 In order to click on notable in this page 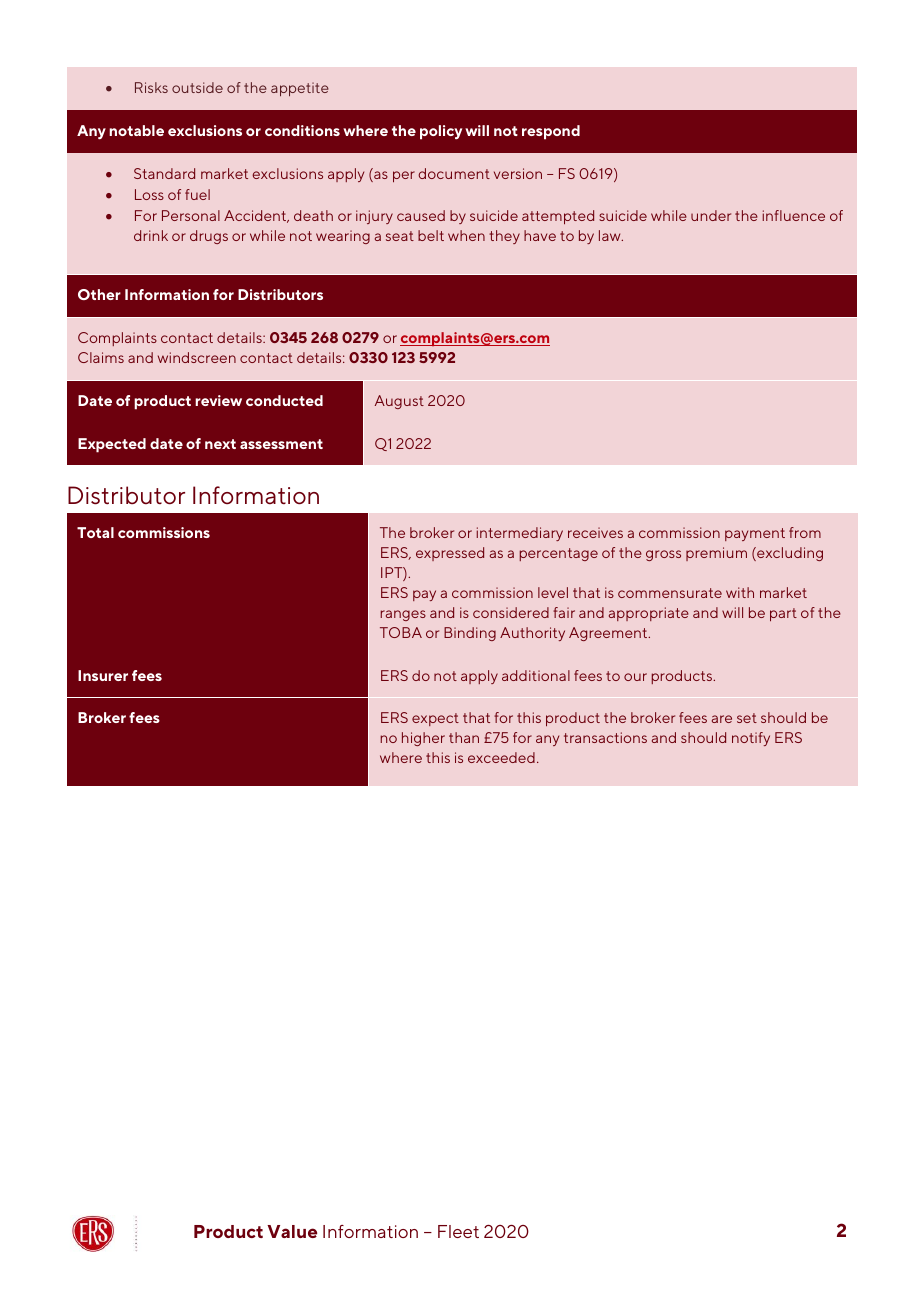, I will do `click(136, 130)`.
